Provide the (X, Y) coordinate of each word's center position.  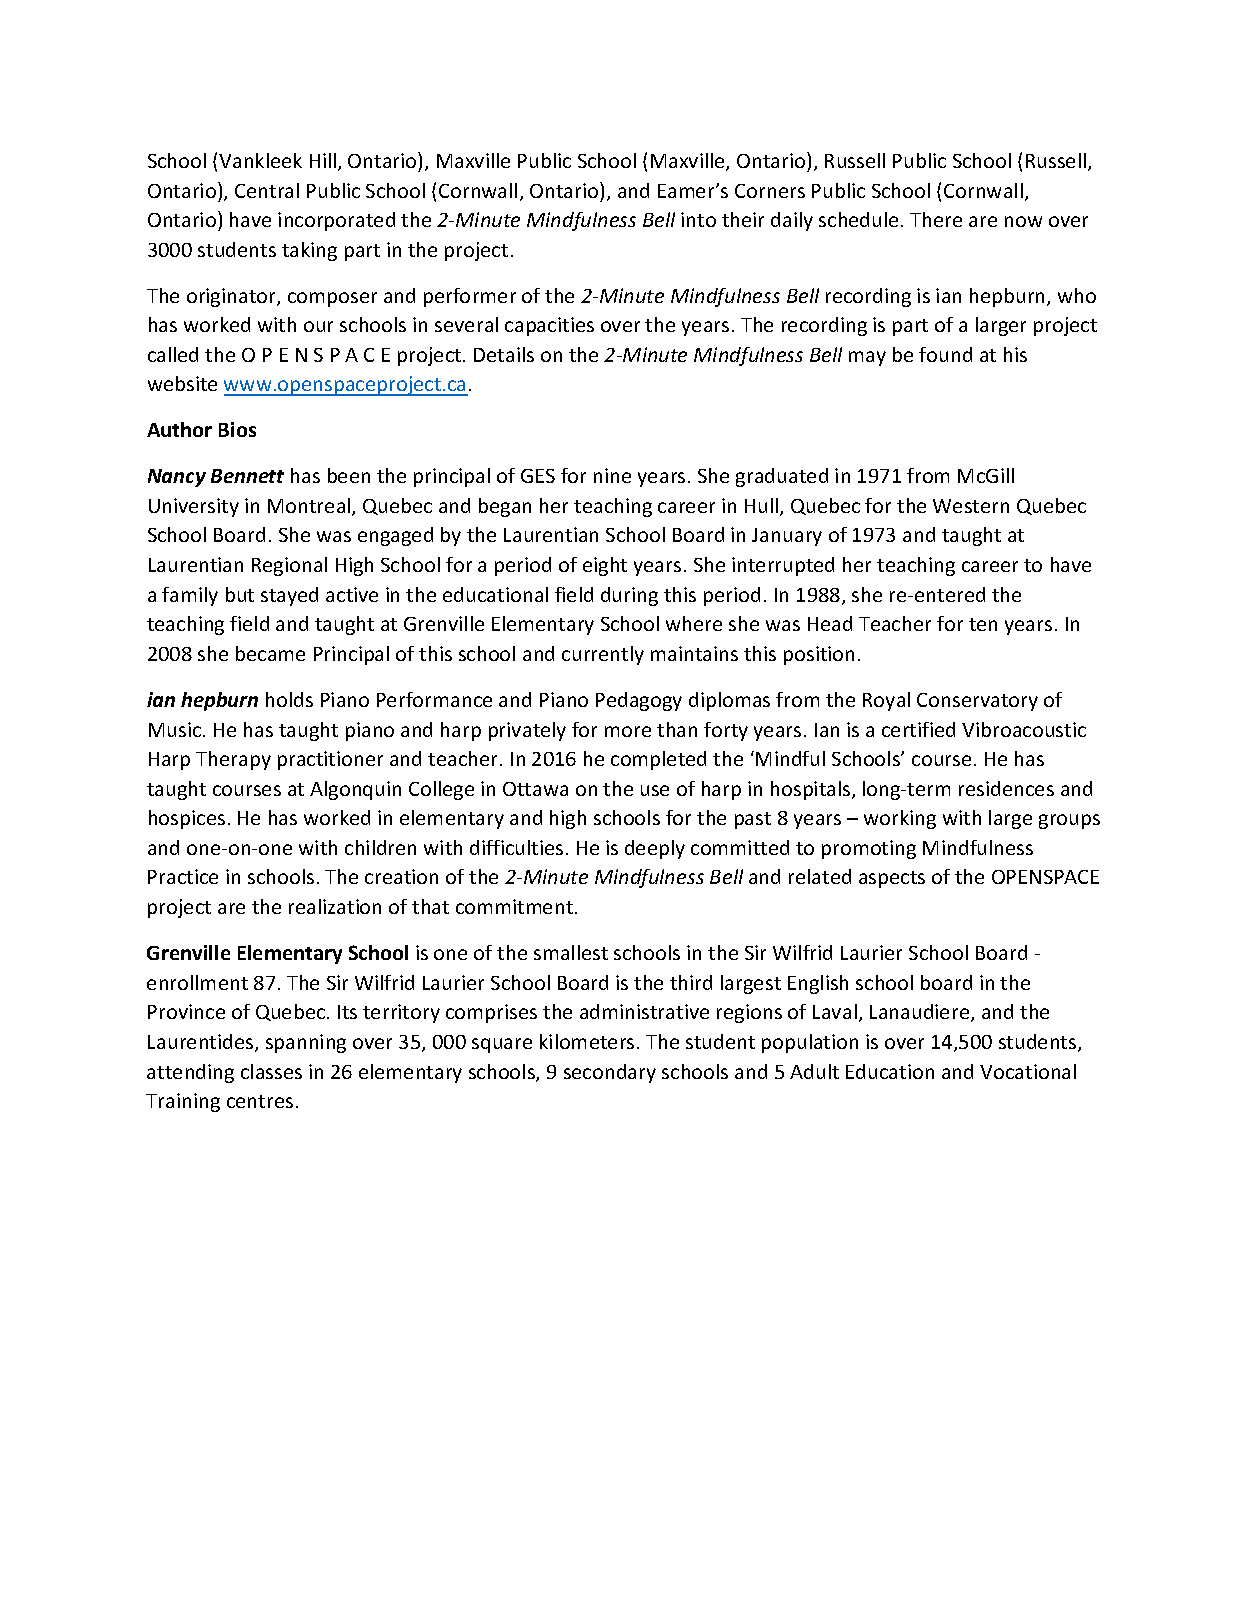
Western (971, 506)
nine (612, 475)
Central (267, 190)
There (936, 219)
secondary (610, 1073)
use (655, 790)
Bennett (247, 476)
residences (1006, 788)
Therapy (233, 760)
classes (271, 1071)
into (698, 219)
